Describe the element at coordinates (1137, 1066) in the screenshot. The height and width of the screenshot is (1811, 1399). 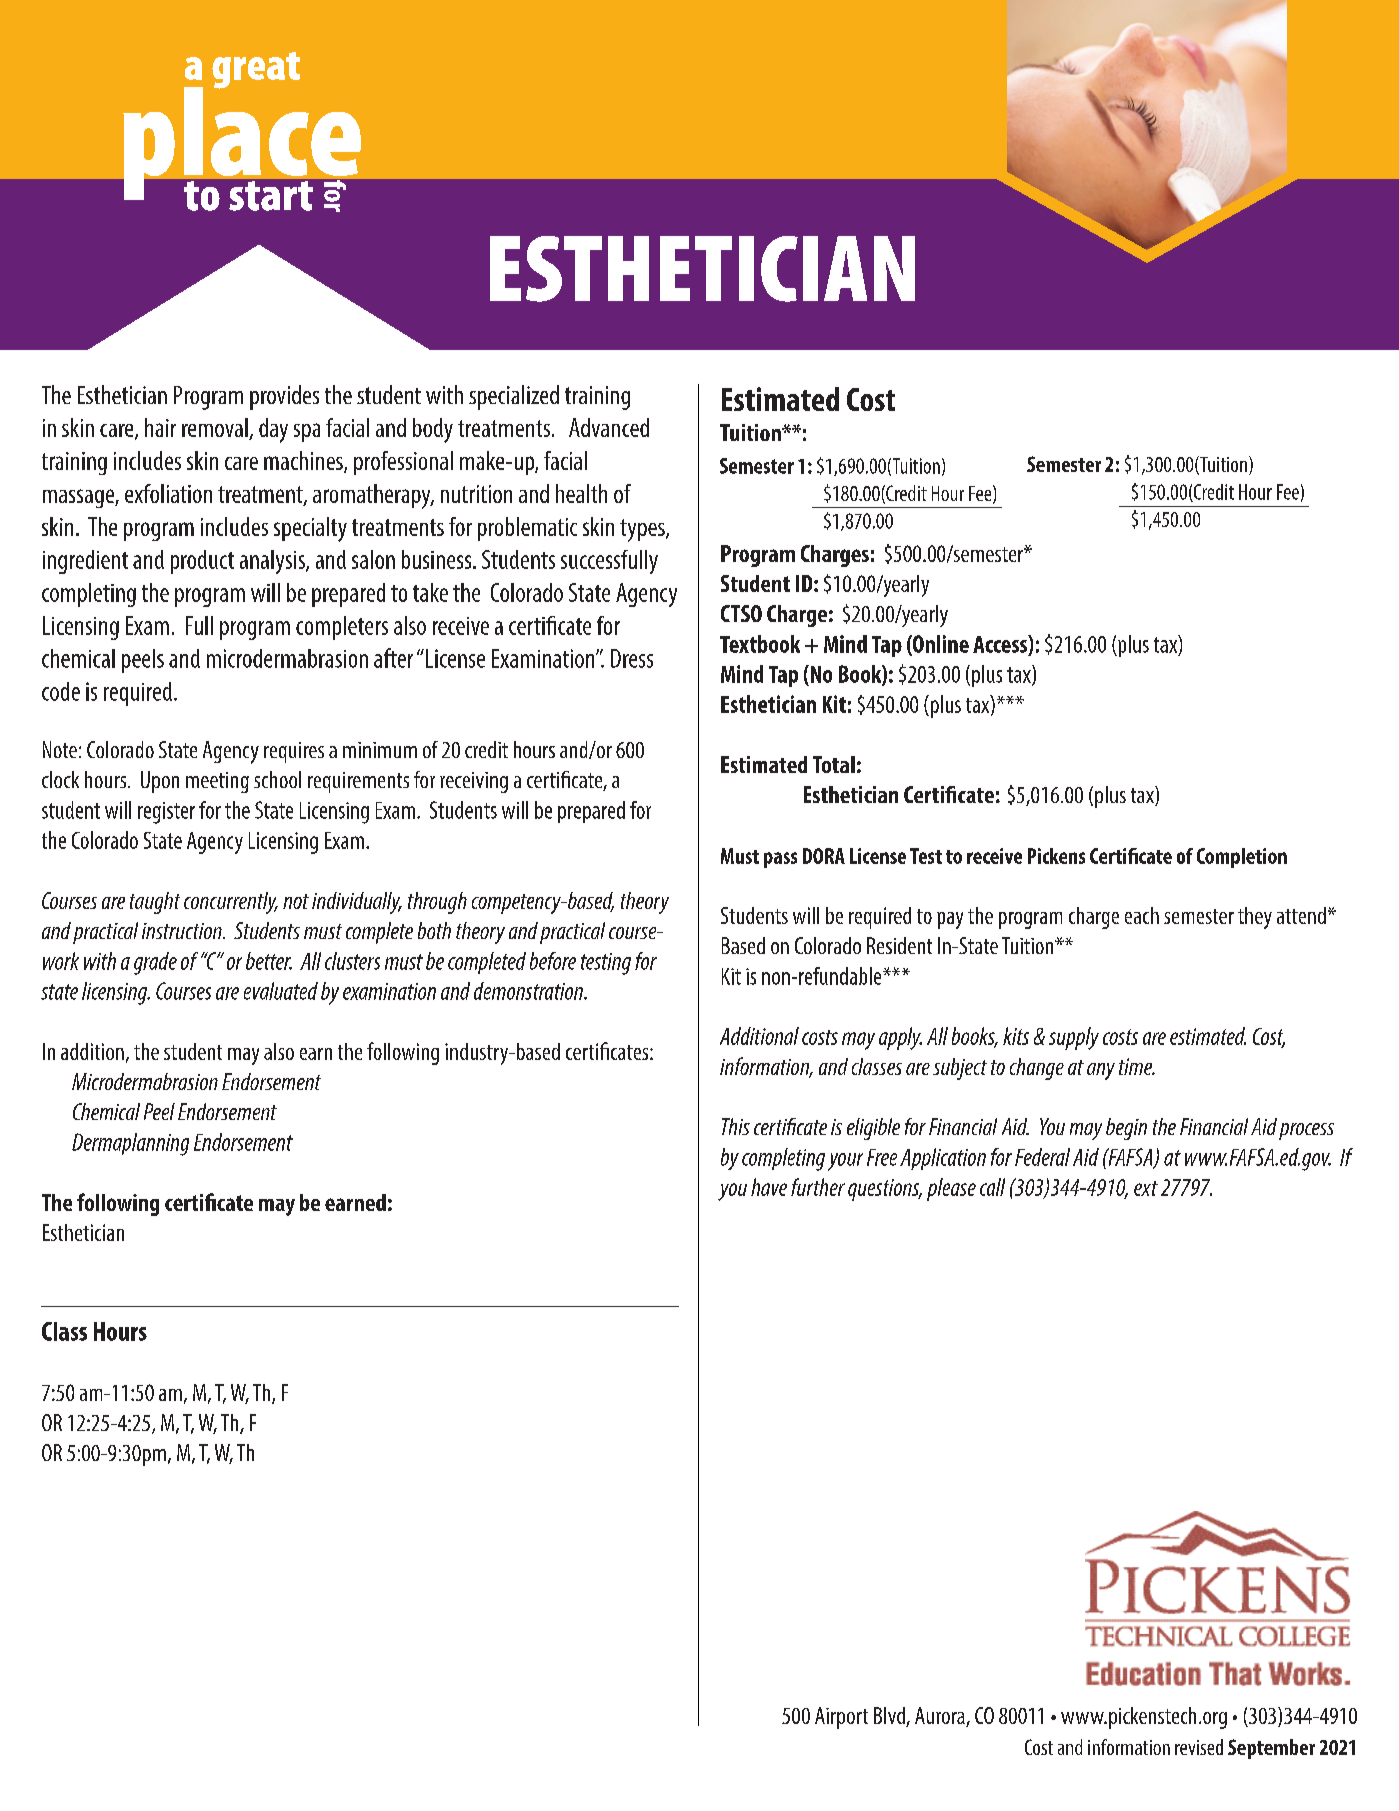
I see `time` at that location.
